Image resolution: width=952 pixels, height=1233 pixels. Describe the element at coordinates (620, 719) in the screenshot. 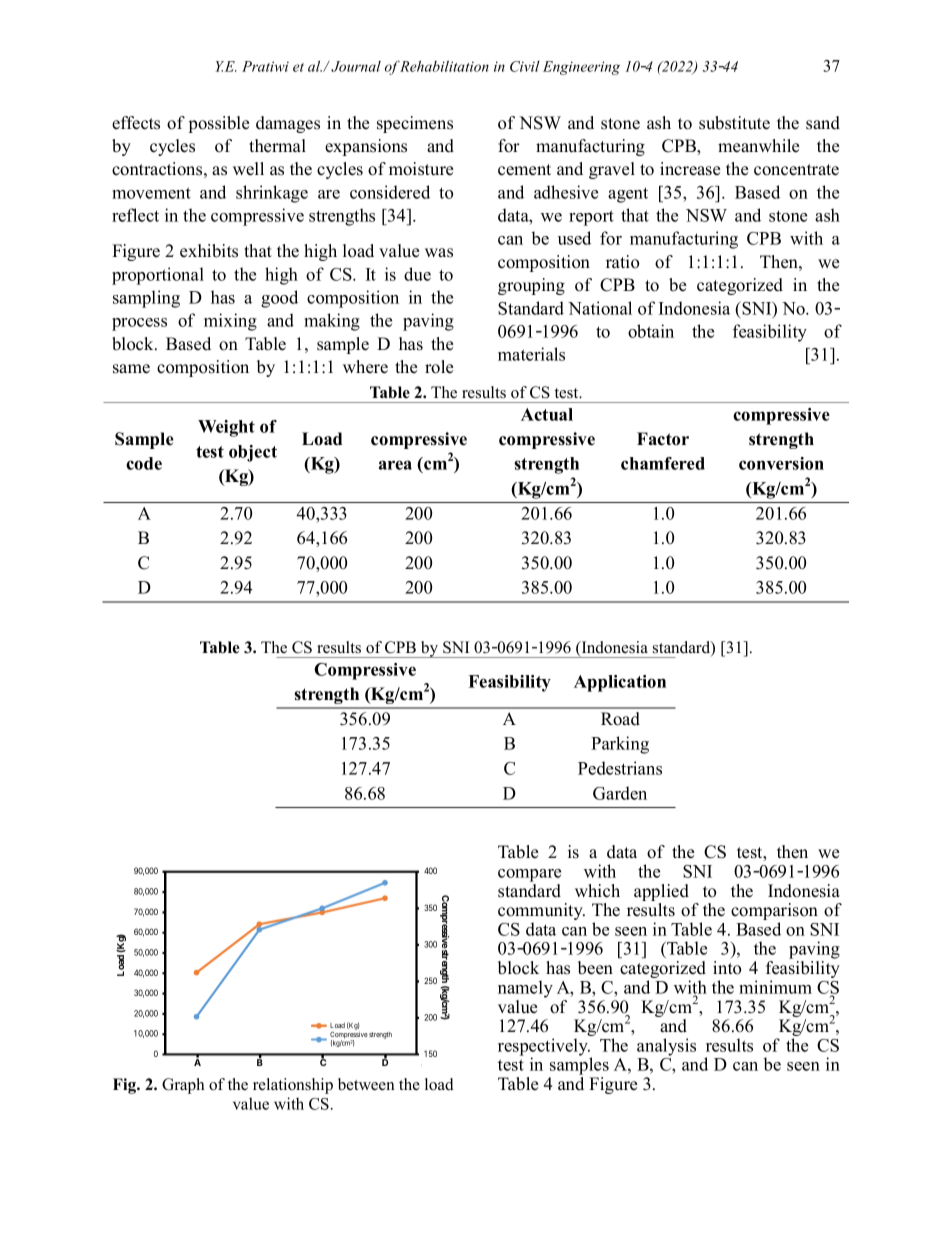

I see `Road` at that location.
